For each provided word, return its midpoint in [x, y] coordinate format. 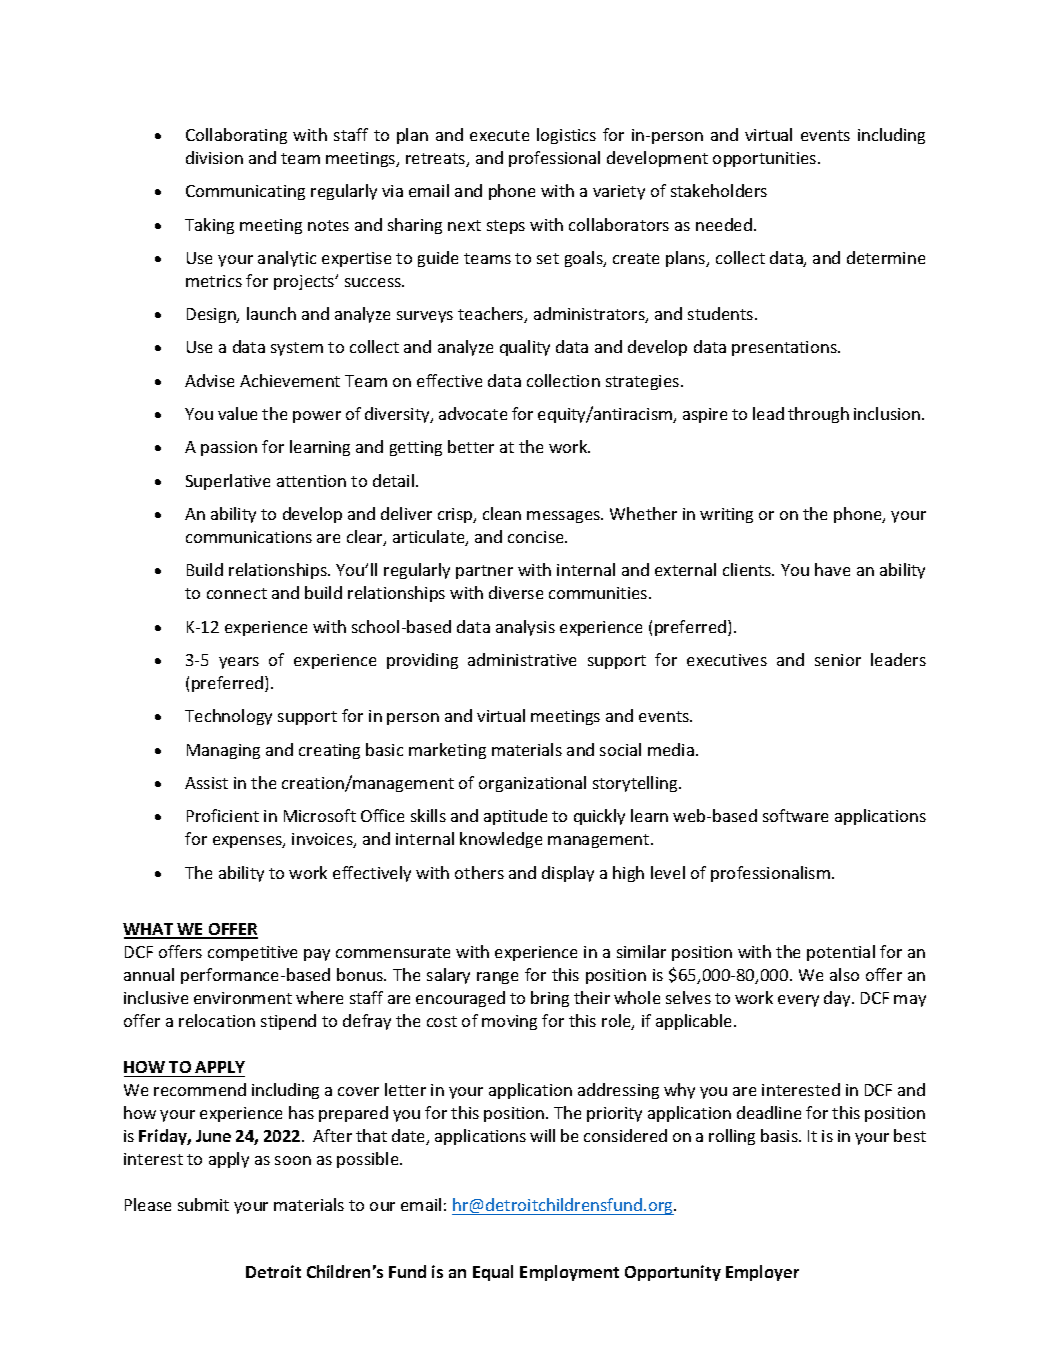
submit [203, 1204]
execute [499, 135]
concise [537, 537]
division [214, 157]
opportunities [766, 159]
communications [249, 537]
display [568, 874]
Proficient [223, 815]
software [795, 815]
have [832, 569]
